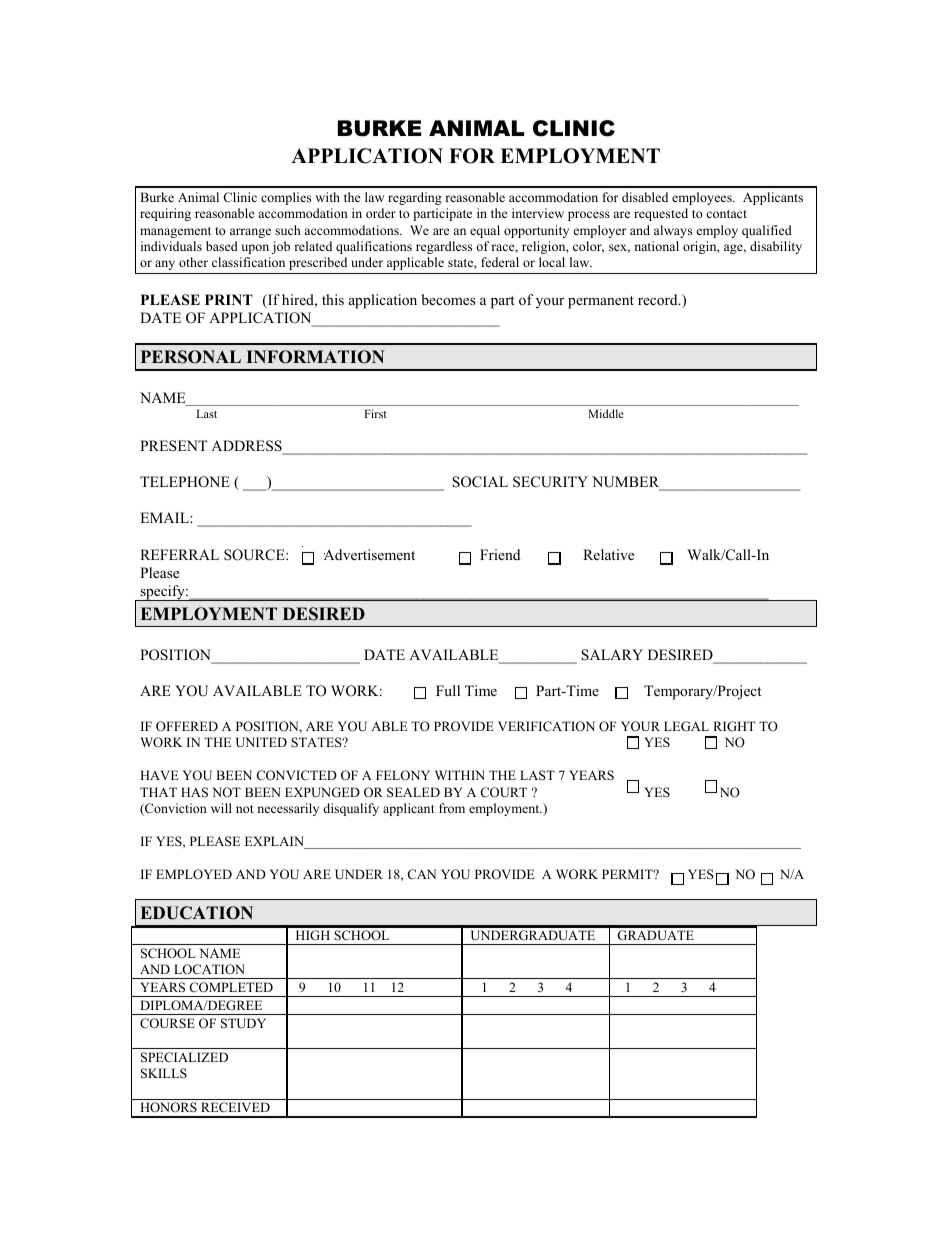 The height and width of the page is (1233, 952). What do you see at coordinates (612, 655) in the page?
I see `SALARY` at bounding box center [612, 655].
